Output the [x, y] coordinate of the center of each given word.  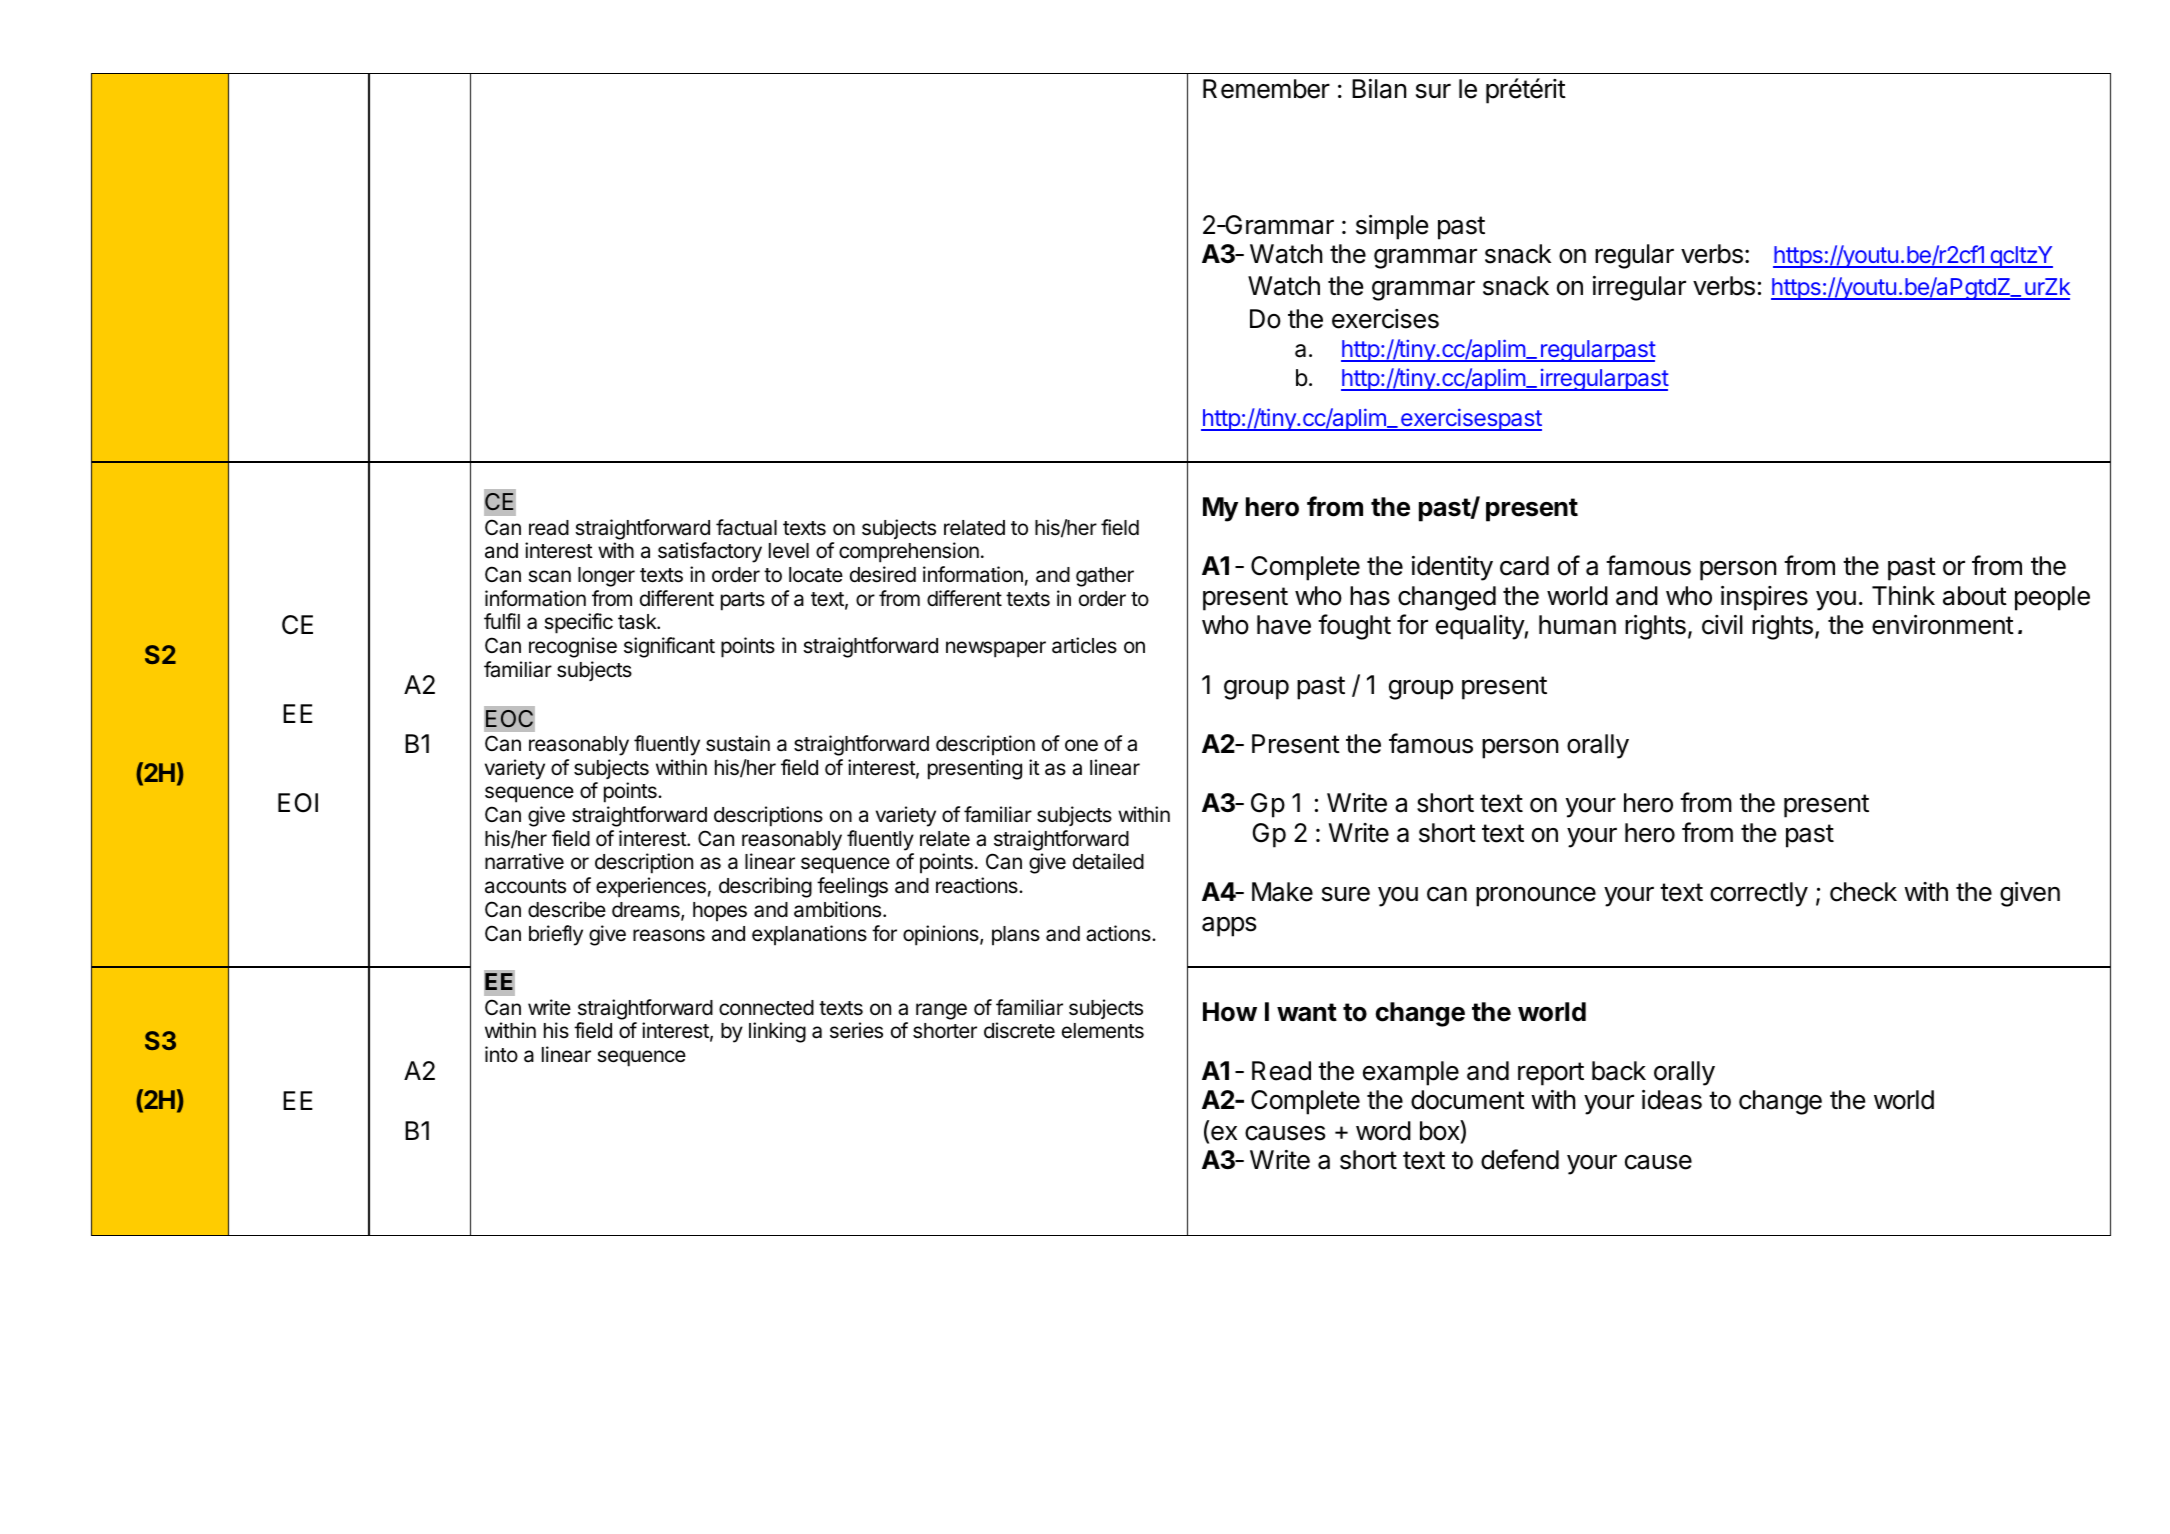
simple [1392, 227]
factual [746, 527]
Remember [1266, 89]
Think [1903, 595]
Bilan [1379, 89]
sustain [738, 743]
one [1081, 745]
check [1863, 892]
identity [1452, 568]
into [501, 1054]
